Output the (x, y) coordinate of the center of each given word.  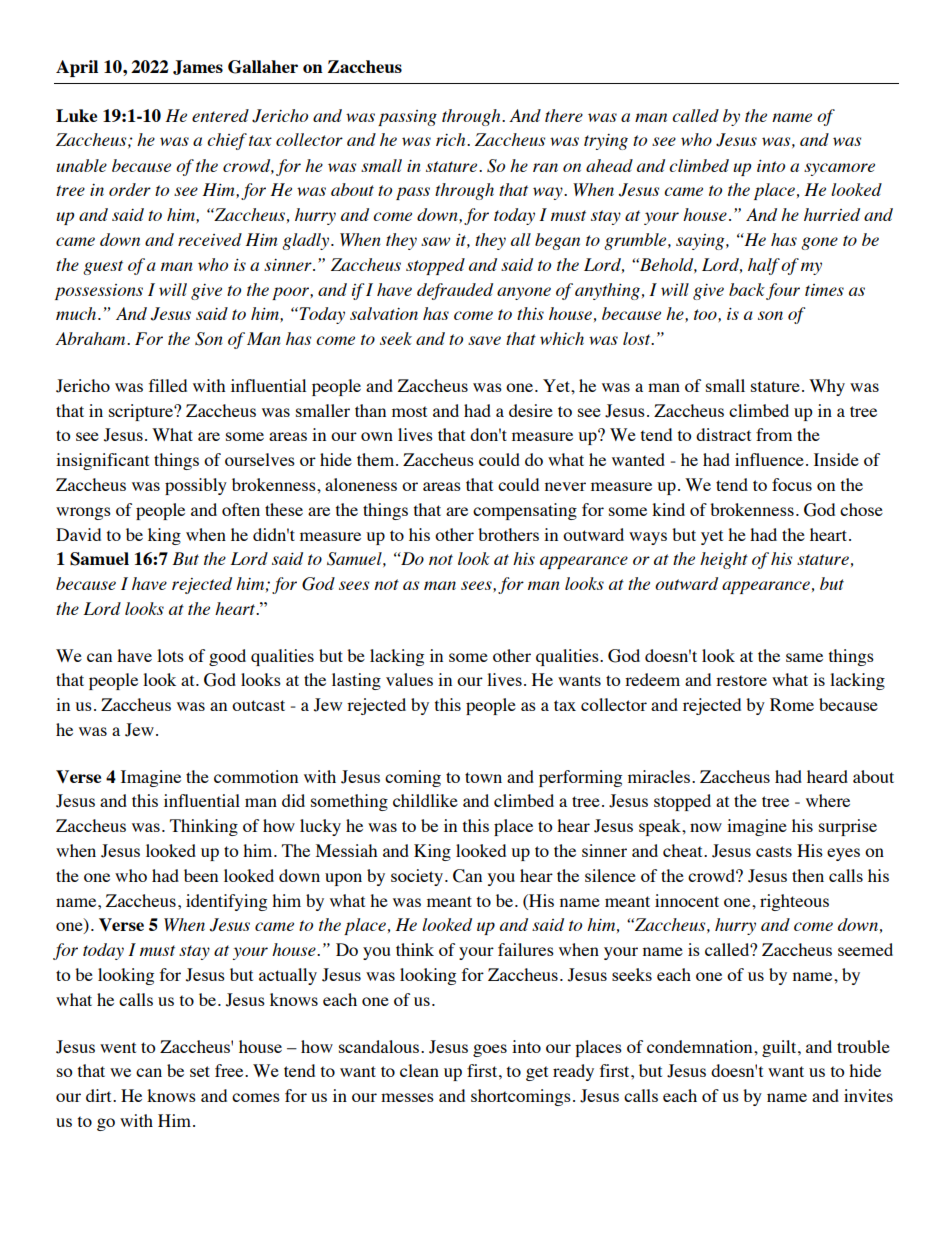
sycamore (839, 169)
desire (531, 410)
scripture (142, 412)
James (198, 67)
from (774, 434)
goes (490, 1050)
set (200, 1071)
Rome (792, 704)
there (564, 115)
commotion (256, 776)
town (483, 777)
